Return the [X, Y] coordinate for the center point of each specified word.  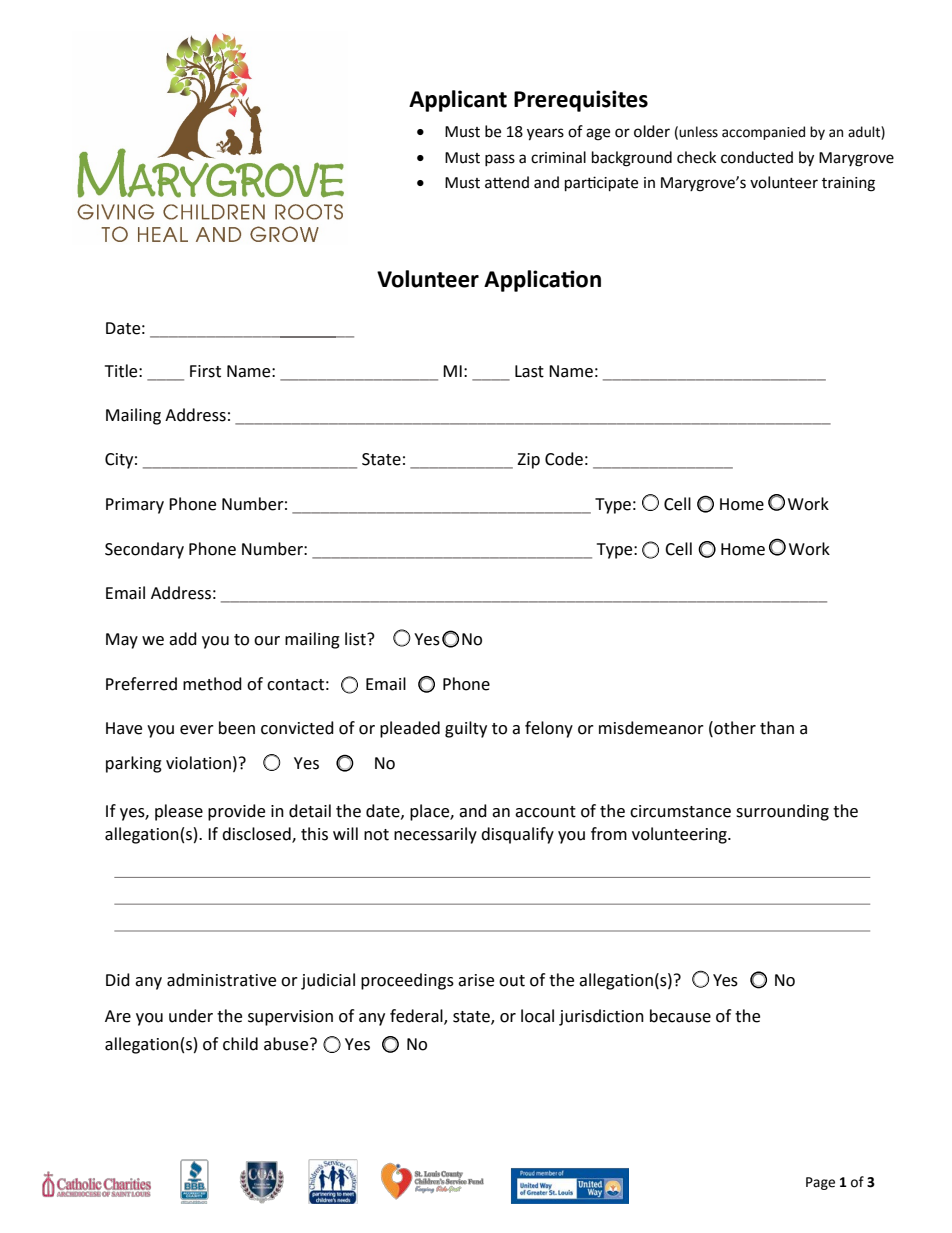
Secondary [144, 550]
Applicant [458, 101]
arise [476, 980]
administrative [221, 980]
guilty [466, 729]
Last [529, 371]
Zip [528, 461]
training [848, 184]
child [240, 1044]
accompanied [763, 133]
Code [564, 459]
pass [500, 160]
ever [197, 730]
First [205, 371]
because [680, 1016]
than [777, 728]
